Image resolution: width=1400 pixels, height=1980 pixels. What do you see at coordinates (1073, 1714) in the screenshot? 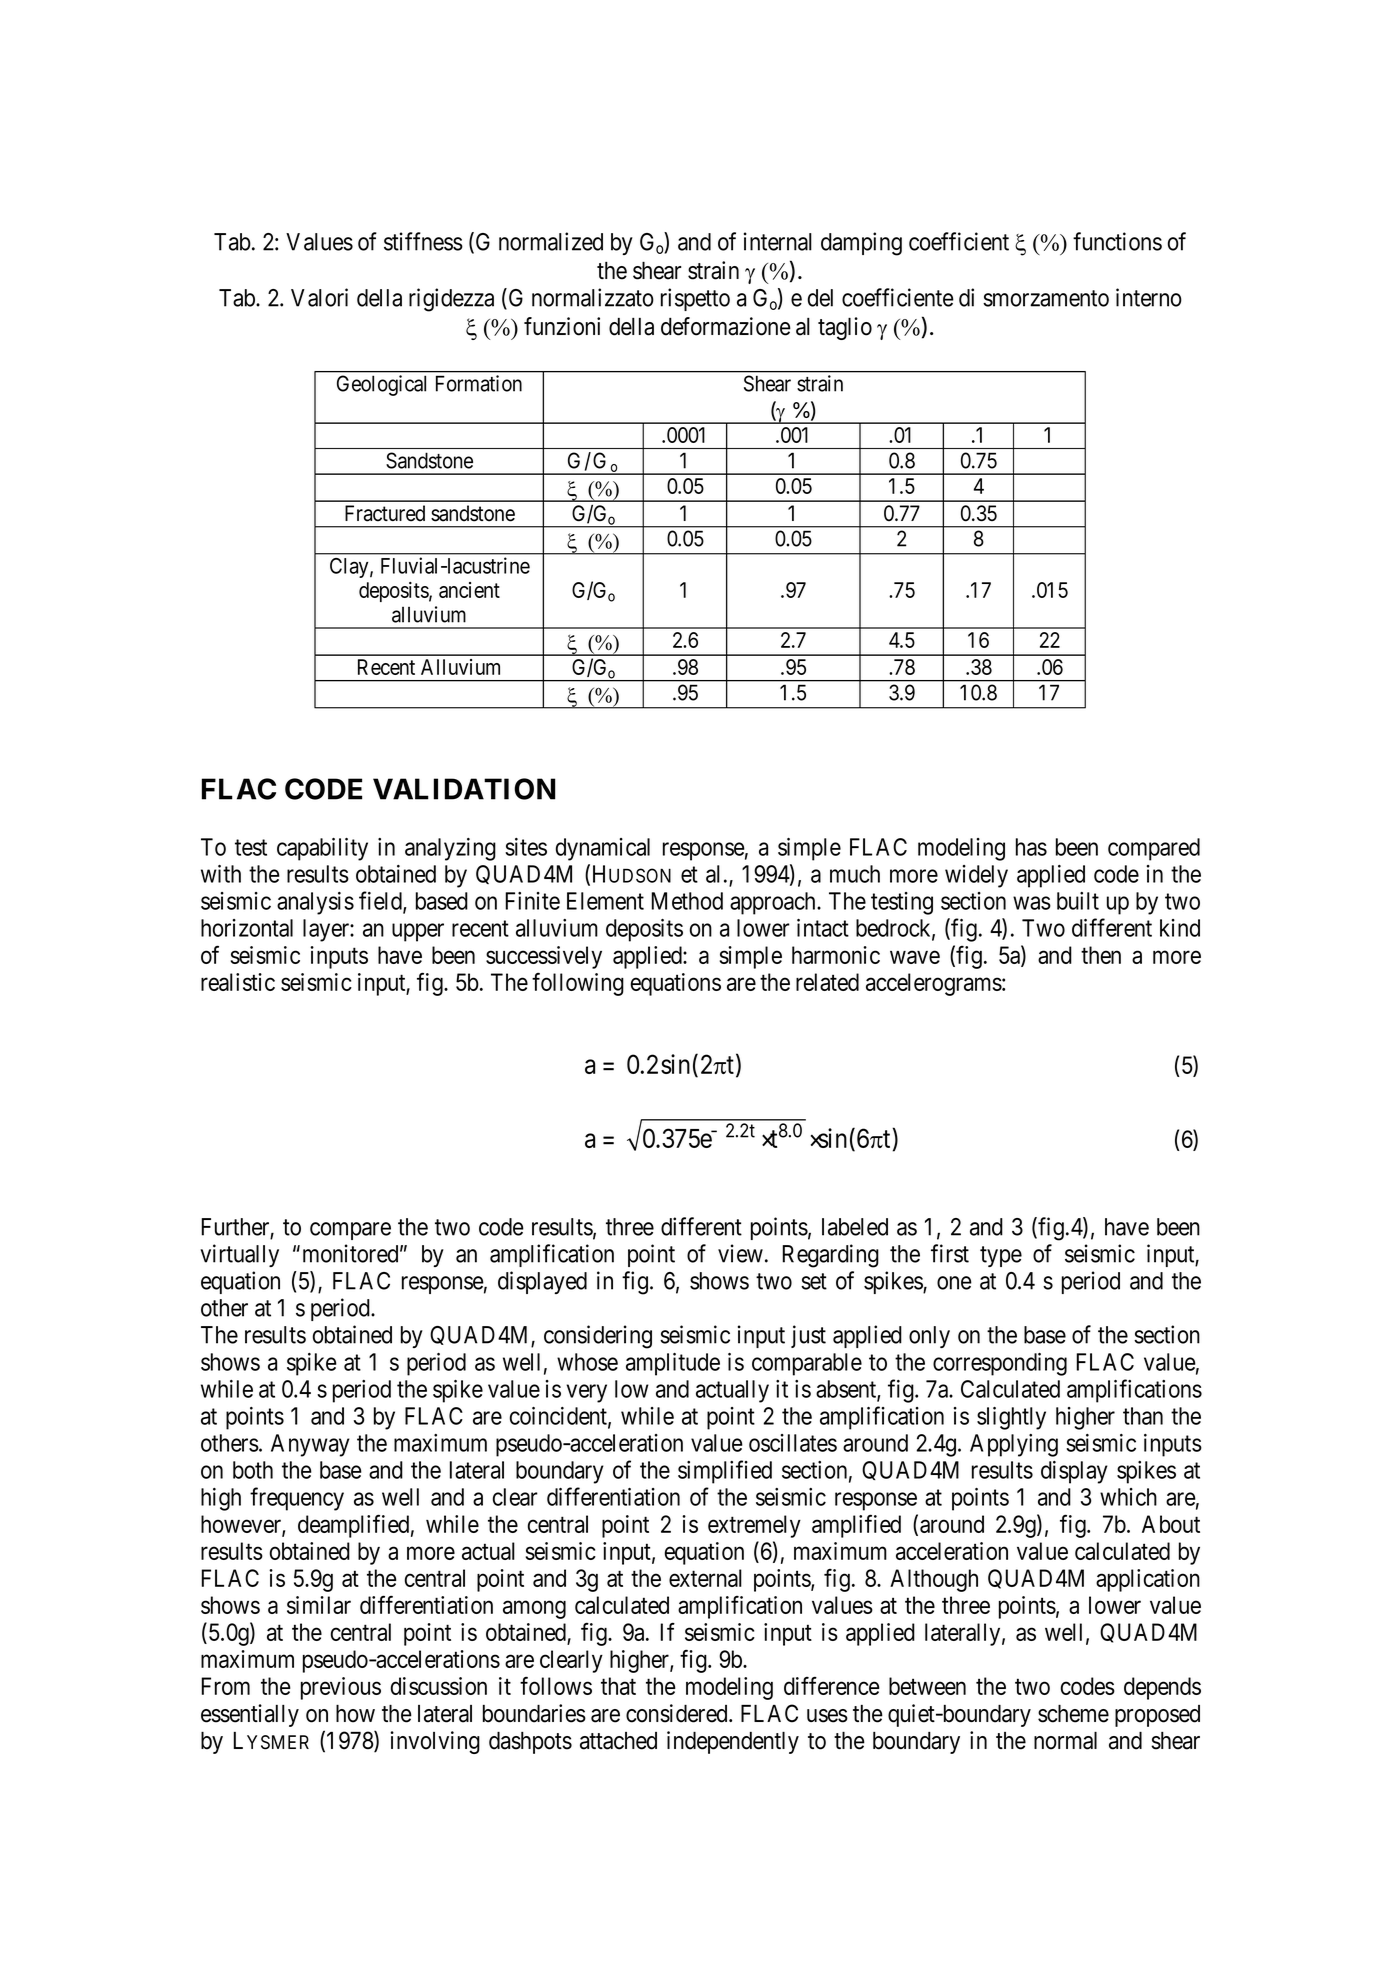
I see `scheme` at bounding box center [1073, 1714].
